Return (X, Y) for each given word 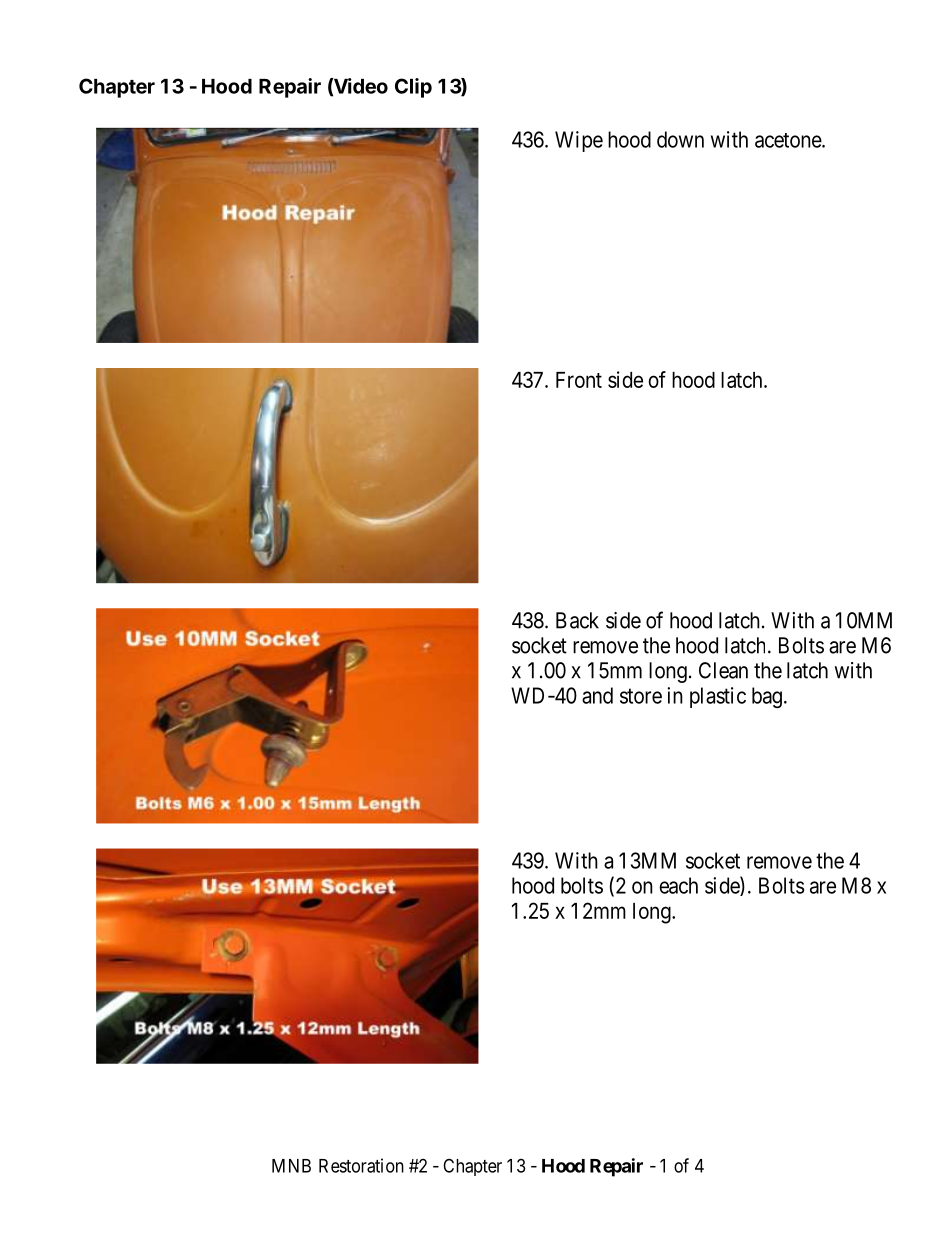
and (597, 695)
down (680, 139)
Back (577, 620)
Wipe (579, 141)
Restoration (361, 1165)
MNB (291, 1166)
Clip (413, 88)
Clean (723, 670)
